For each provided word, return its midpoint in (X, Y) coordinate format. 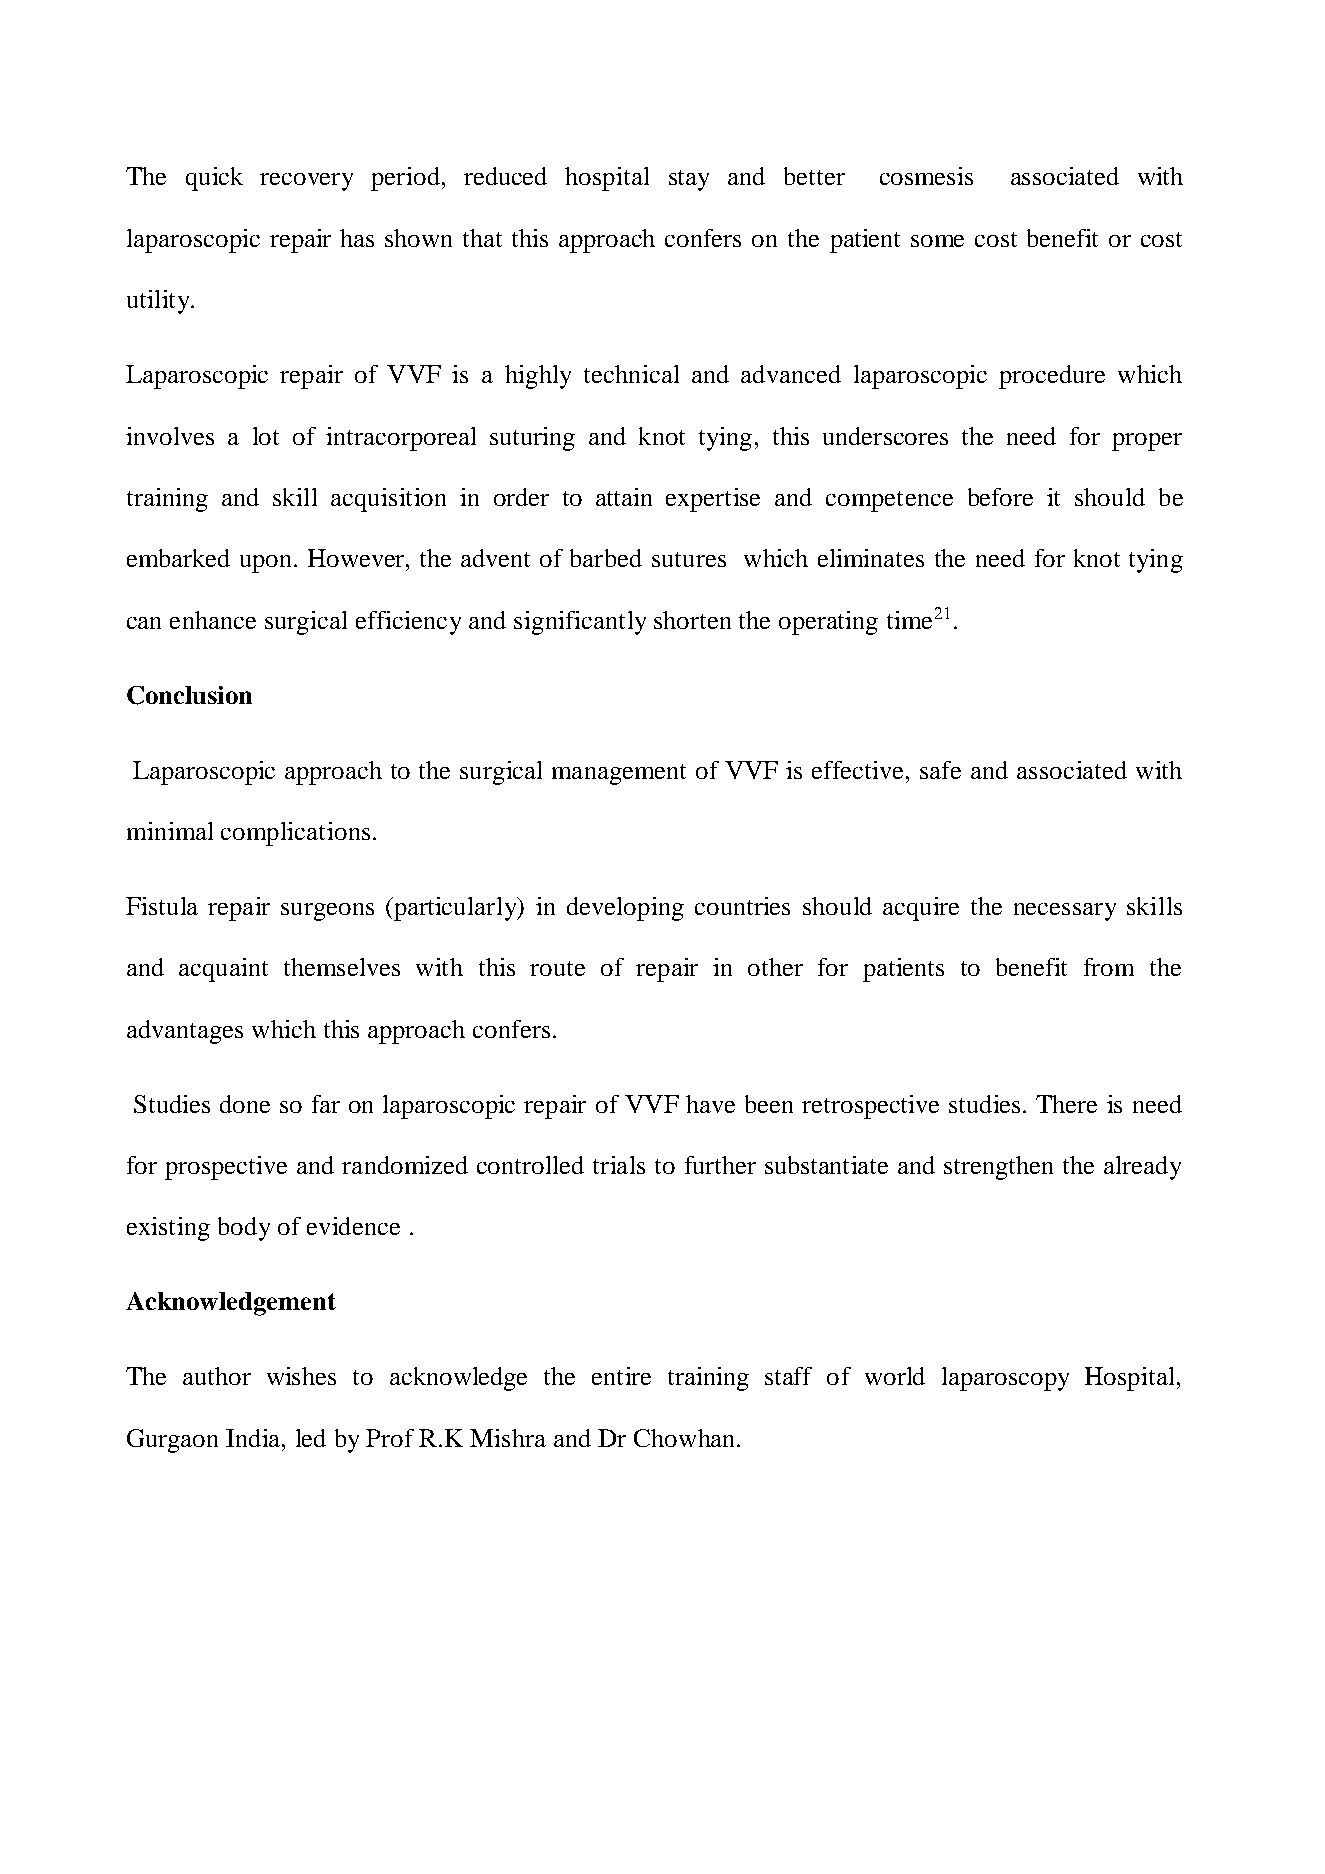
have (710, 1104)
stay (689, 180)
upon (267, 564)
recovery (306, 182)
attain (624, 497)
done (245, 1104)
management (619, 774)
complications (295, 834)
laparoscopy (1005, 1379)
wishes (301, 1376)
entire (621, 1376)
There (1066, 1104)
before (1000, 497)
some (937, 241)
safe (940, 770)
